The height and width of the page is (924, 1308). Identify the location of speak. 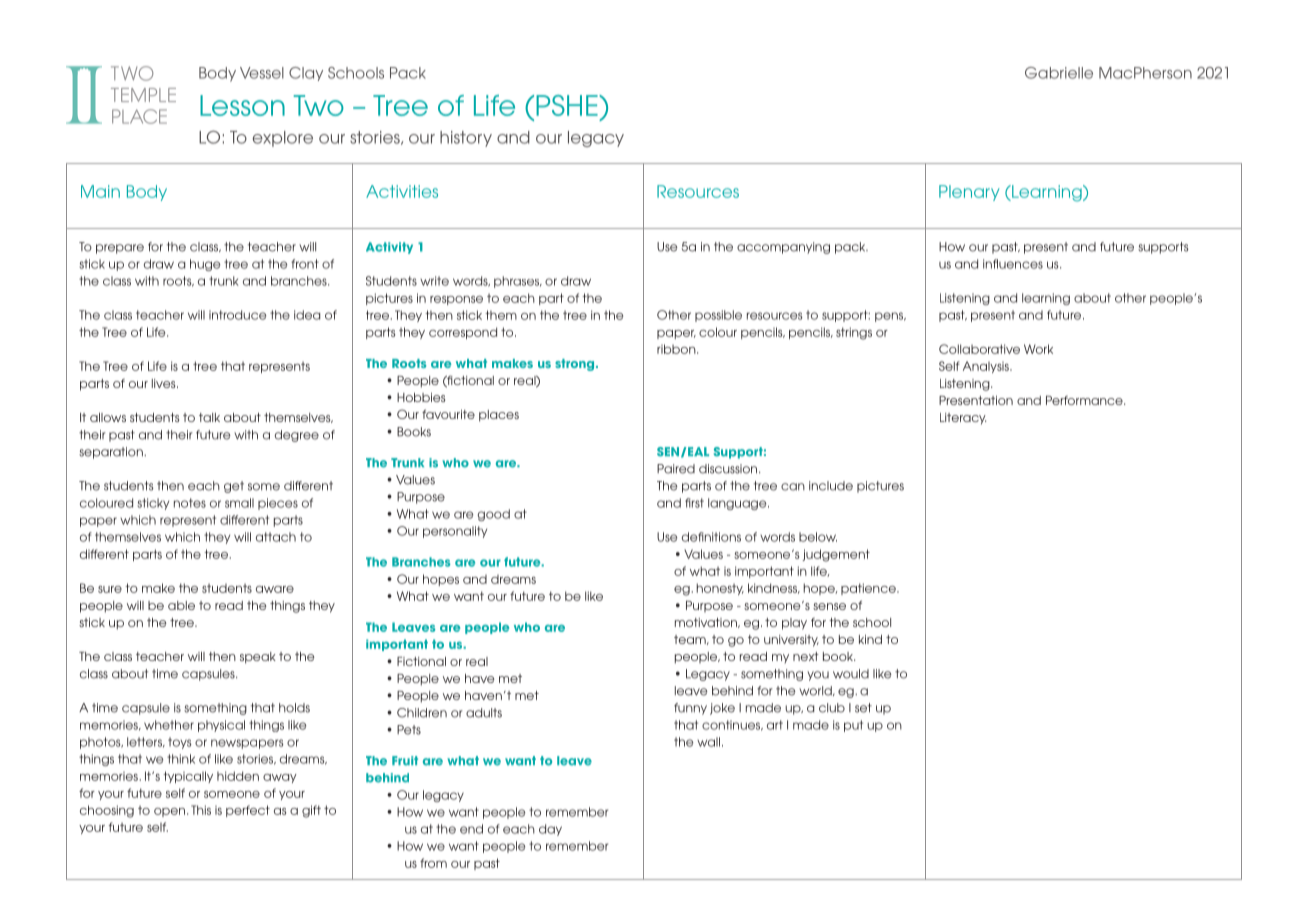
(258, 658).
